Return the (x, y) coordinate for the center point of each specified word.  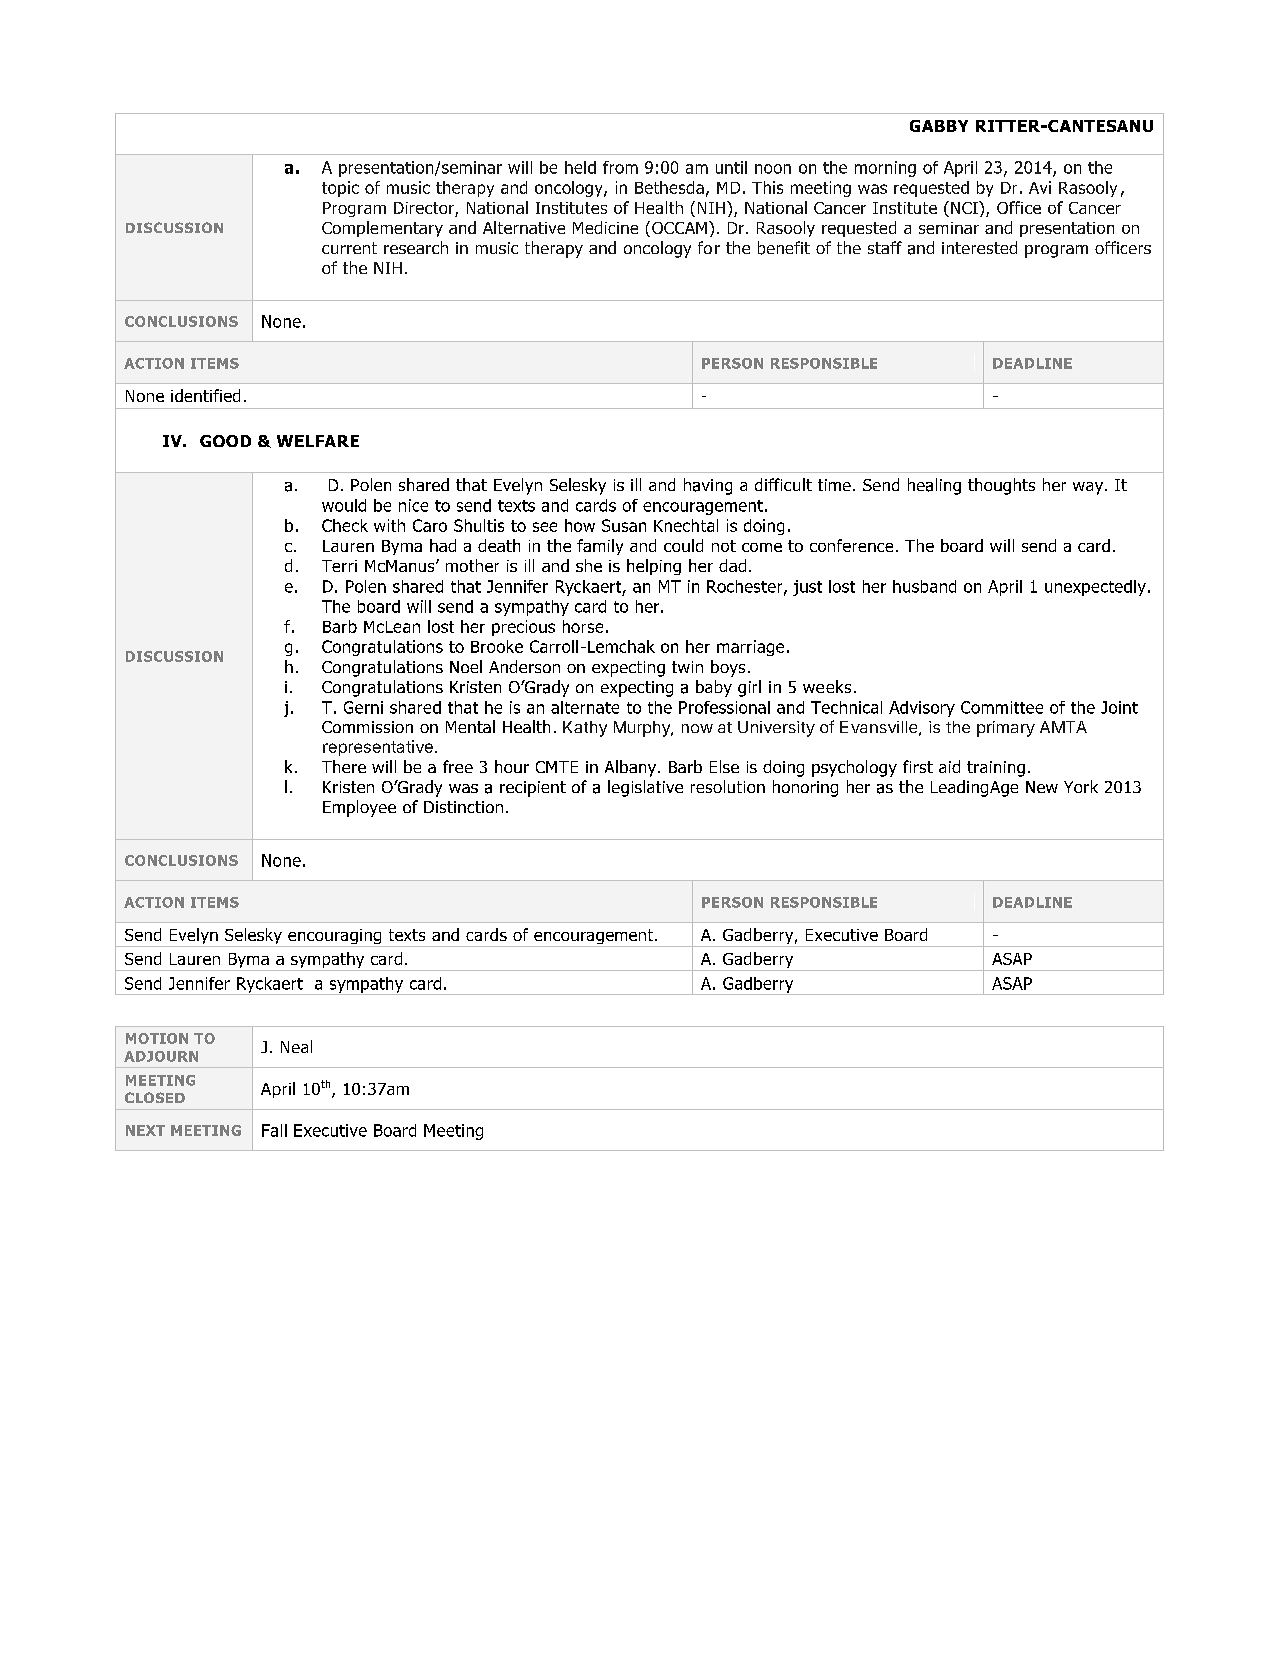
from (620, 167)
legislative (645, 788)
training (996, 769)
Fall (274, 1130)
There (344, 766)
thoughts (1001, 486)
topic (340, 189)
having (708, 486)
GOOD (225, 441)
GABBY (939, 126)
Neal (296, 1046)
